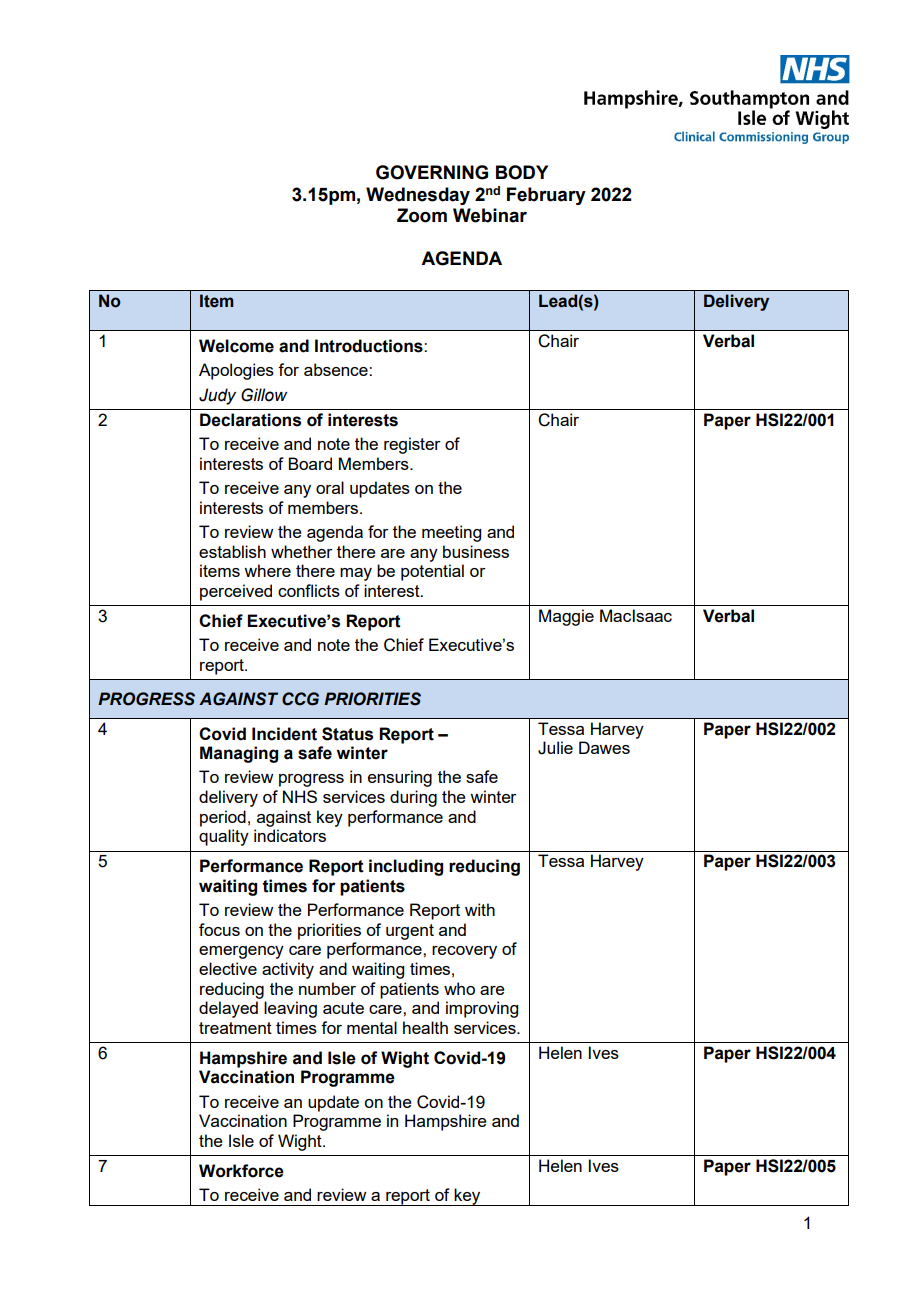 The width and height of the screenshot is (924, 1308). What do you see at coordinates (241, 1171) in the screenshot?
I see `Workforce` at bounding box center [241, 1171].
